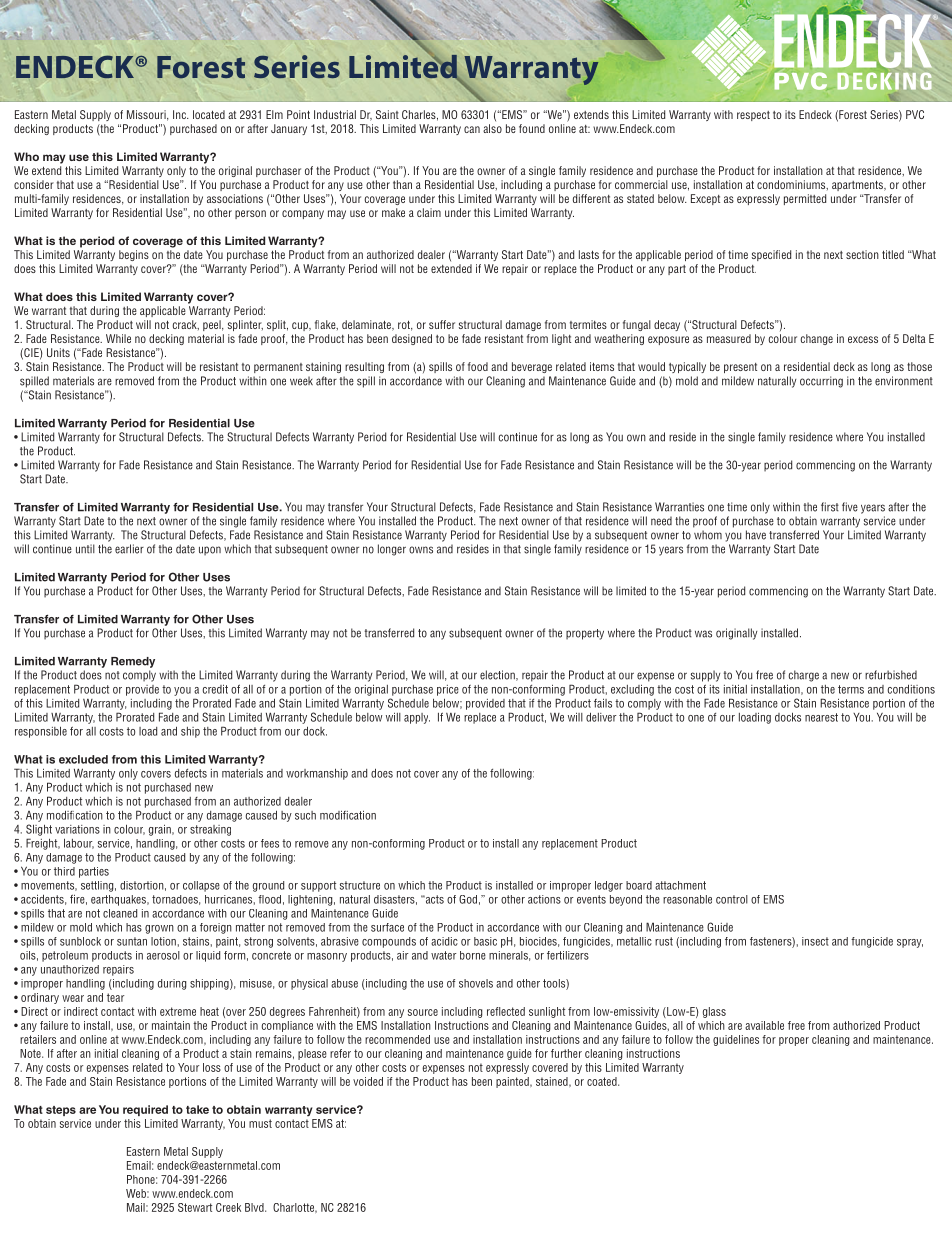 This screenshot has height=1233, width=952. What do you see at coordinates (817, 339) in the screenshot?
I see `change` at bounding box center [817, 339].
